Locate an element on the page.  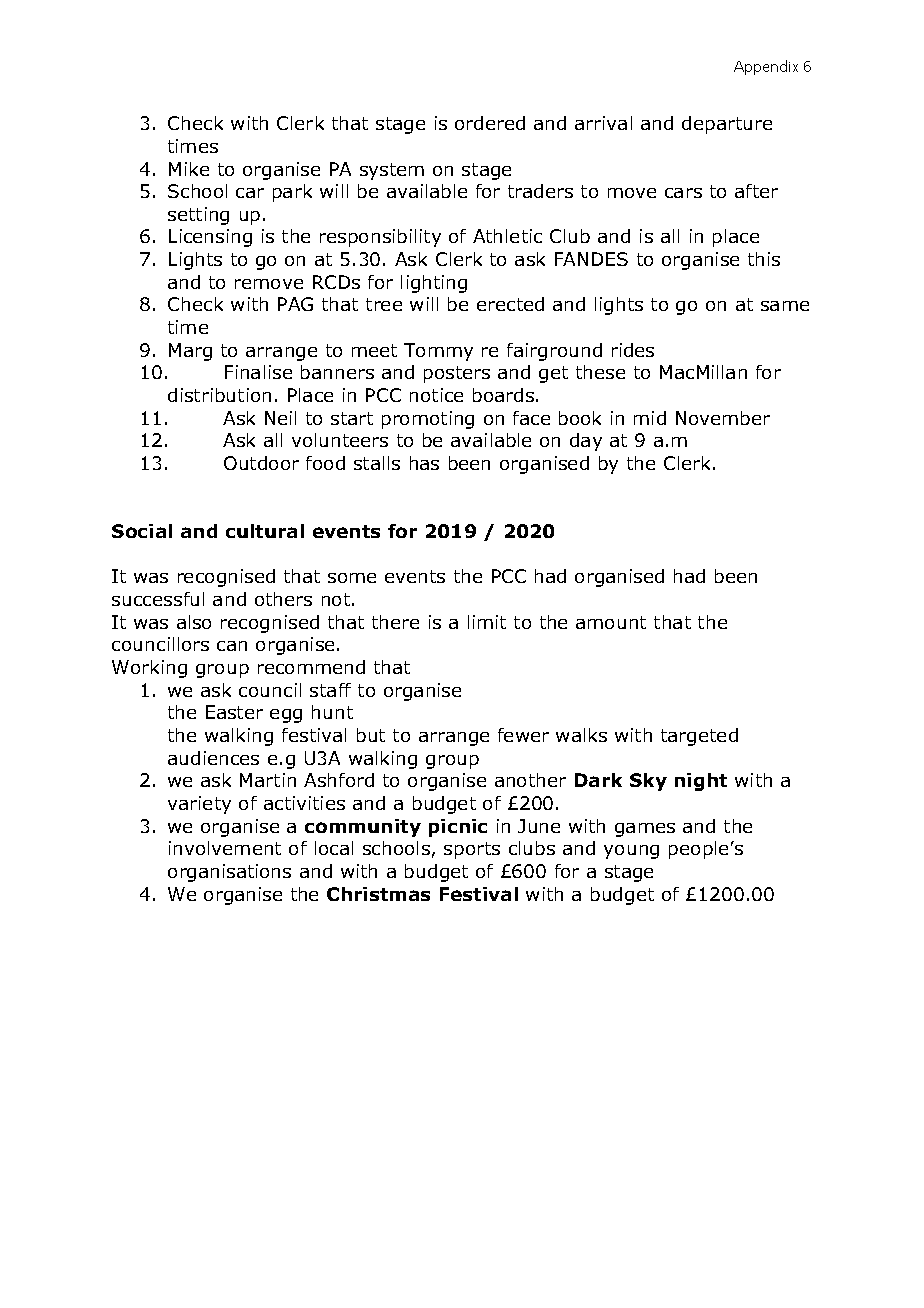
lighting is located at coordinates (434, 284).
